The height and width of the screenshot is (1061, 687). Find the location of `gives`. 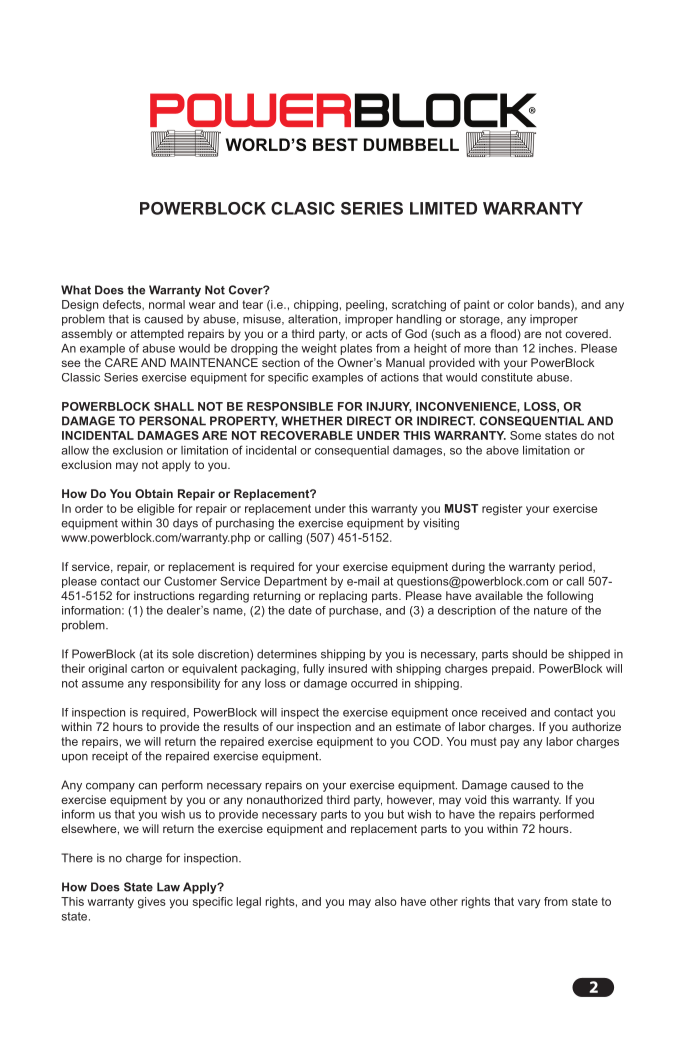

gives is located at coordinates (152, 903).
